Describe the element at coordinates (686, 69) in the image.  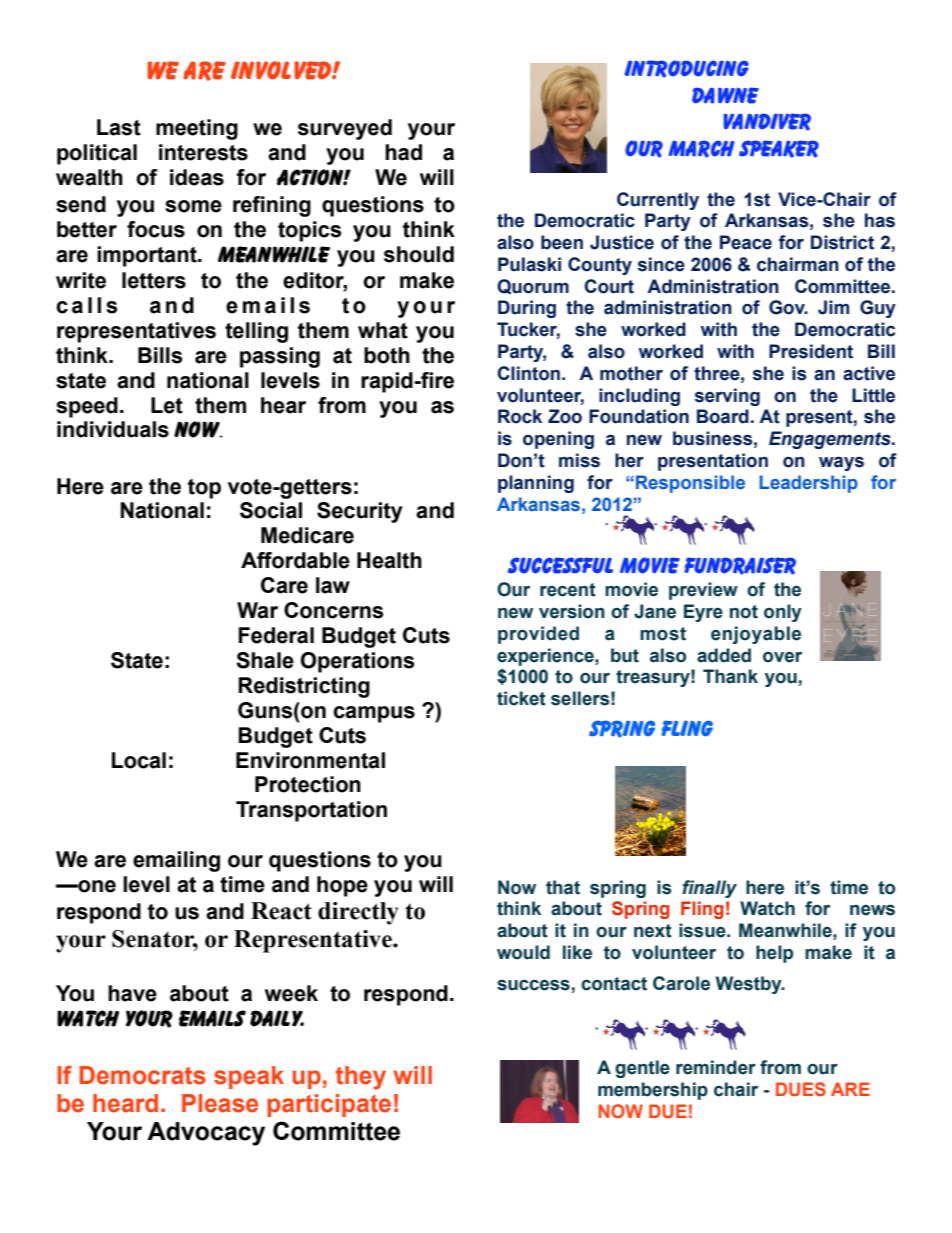
I see `Introducing` at that location.
